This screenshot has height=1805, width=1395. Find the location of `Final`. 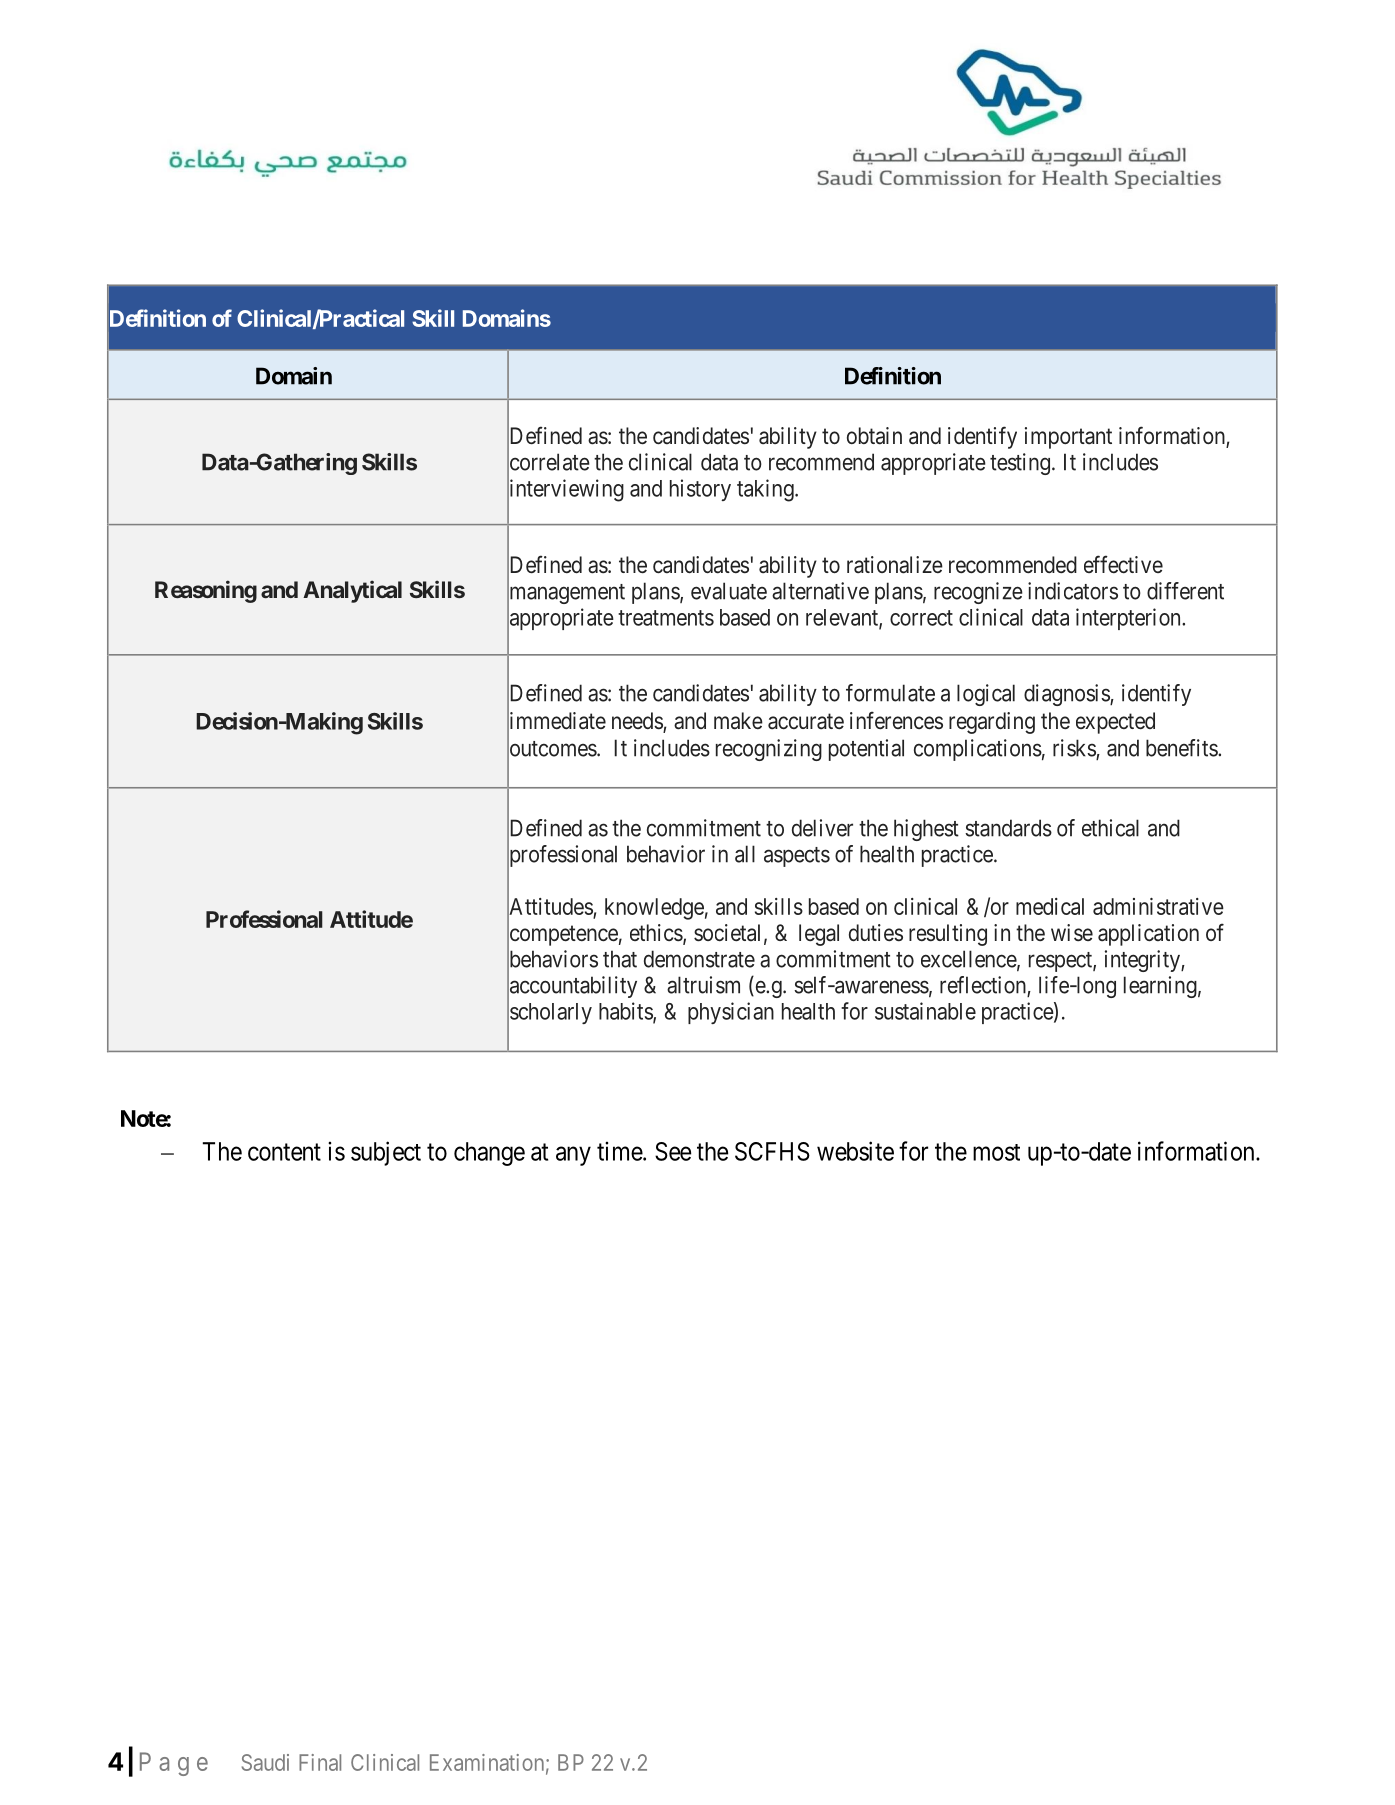

Final is located at coordinates (320, 1762).
